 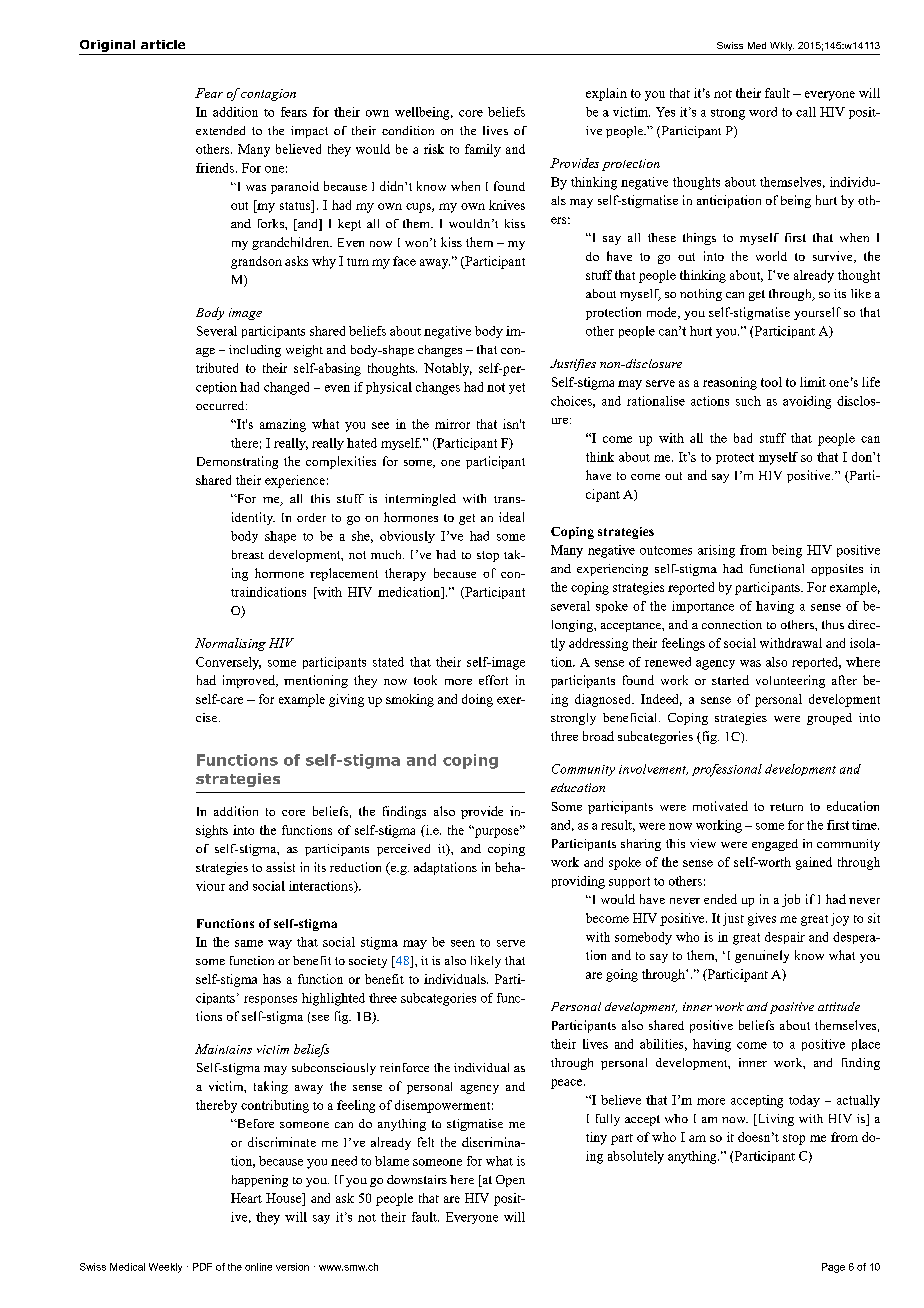 I want to click on PDF, so click(x=202, y=1267).
